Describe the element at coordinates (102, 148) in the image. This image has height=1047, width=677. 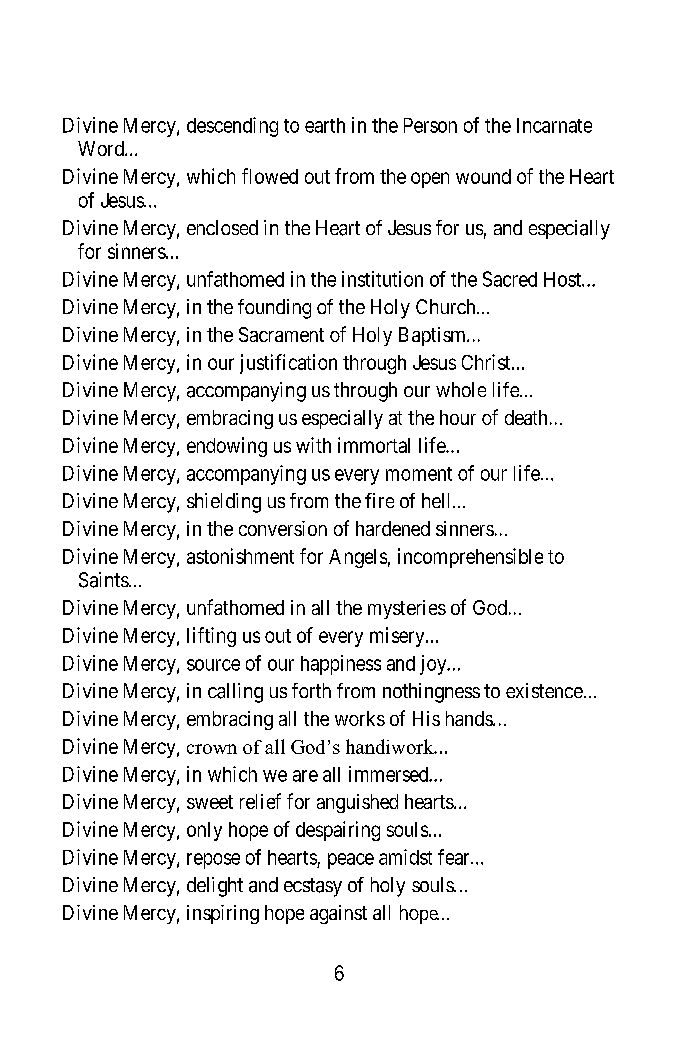
I see `Word` at that location.
